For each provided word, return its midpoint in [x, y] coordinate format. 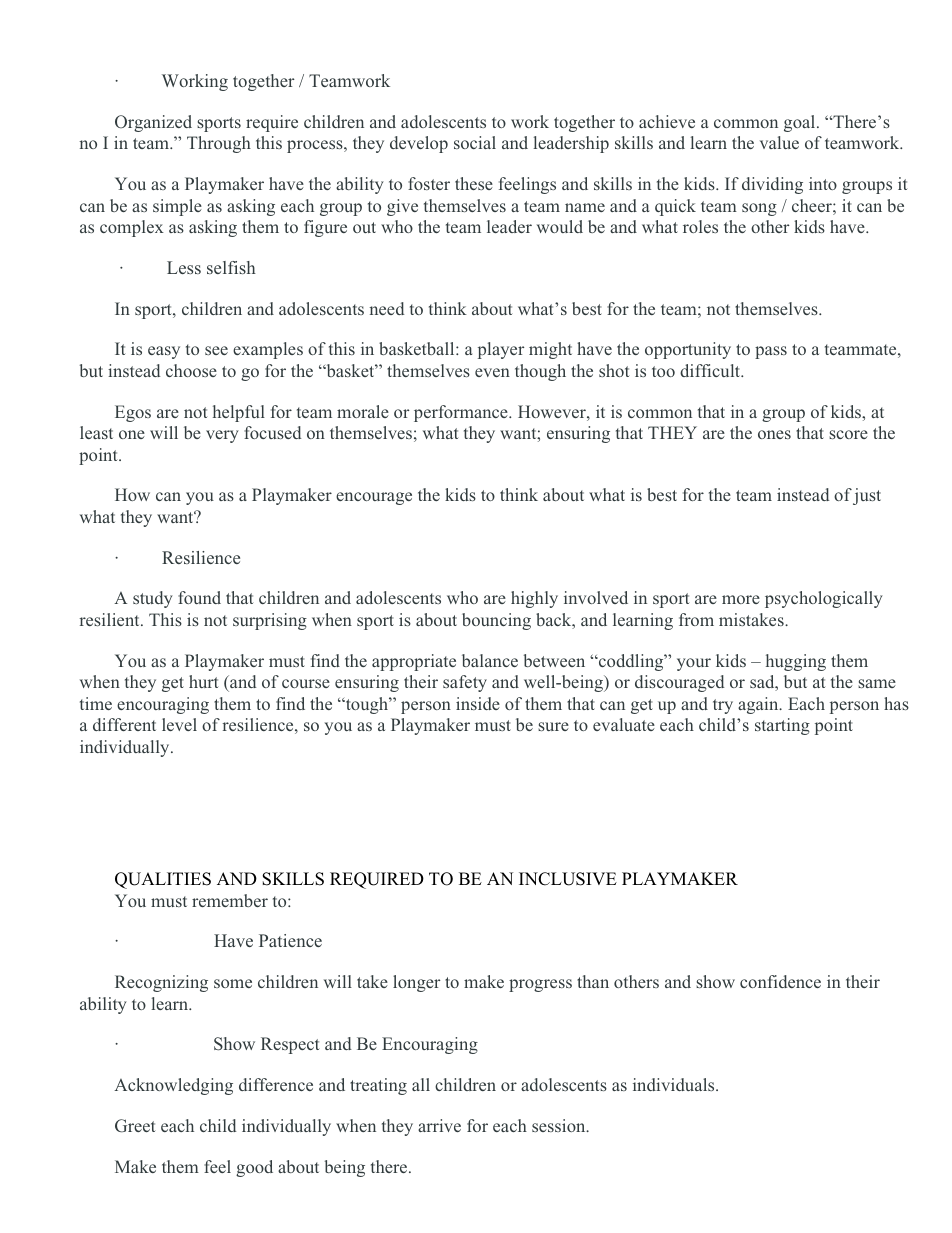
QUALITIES [163, 880]
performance [462, 413]
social [475, 142]
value [779, 142]
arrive [439, 1125]
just [867, 496]
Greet [135, 1126]
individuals [675, 1084]
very [222, 436]
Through [219, 144]
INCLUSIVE [568, 879]
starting [782, 726]
